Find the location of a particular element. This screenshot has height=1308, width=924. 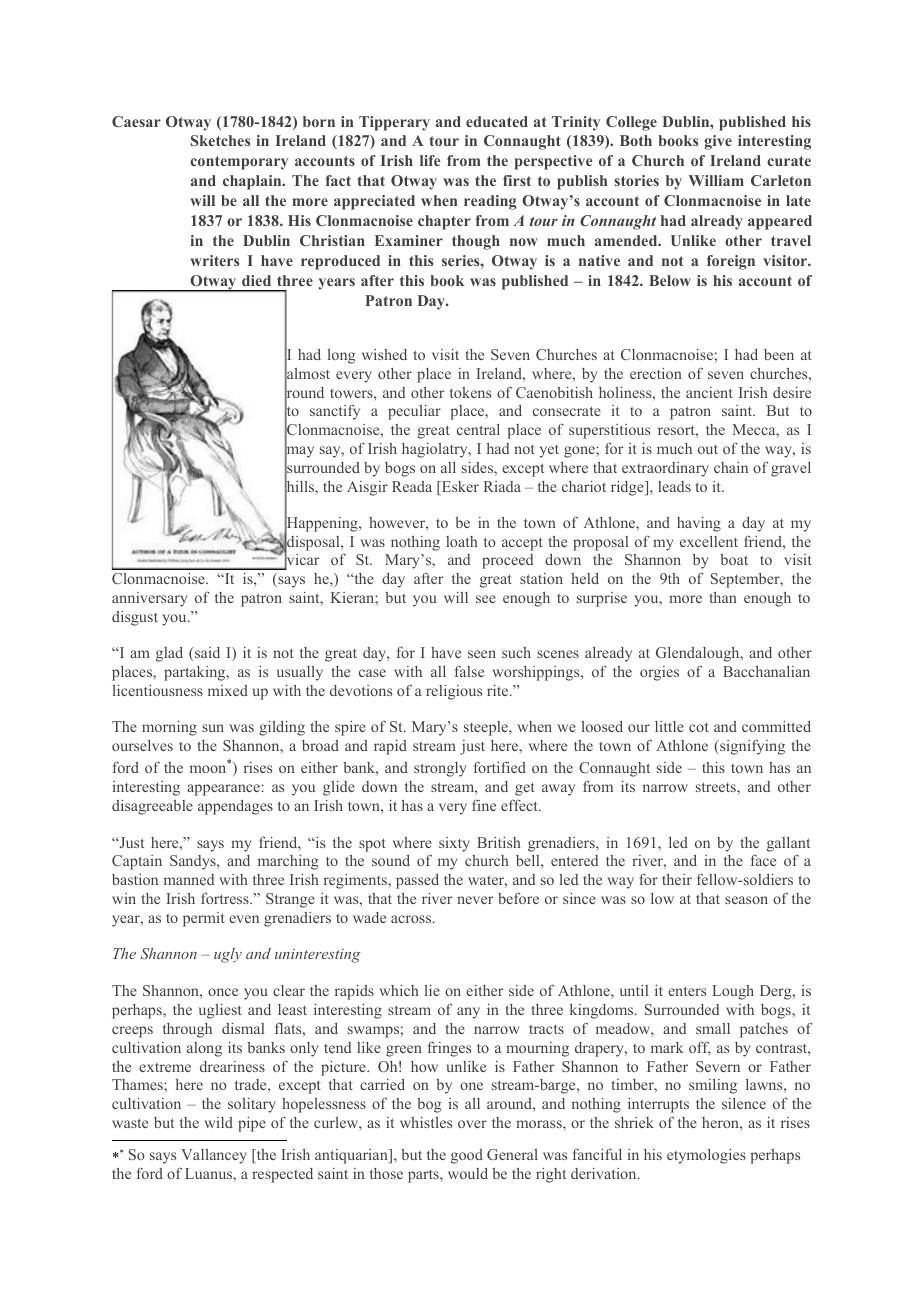

seen is located at coordinates (482, 654).
